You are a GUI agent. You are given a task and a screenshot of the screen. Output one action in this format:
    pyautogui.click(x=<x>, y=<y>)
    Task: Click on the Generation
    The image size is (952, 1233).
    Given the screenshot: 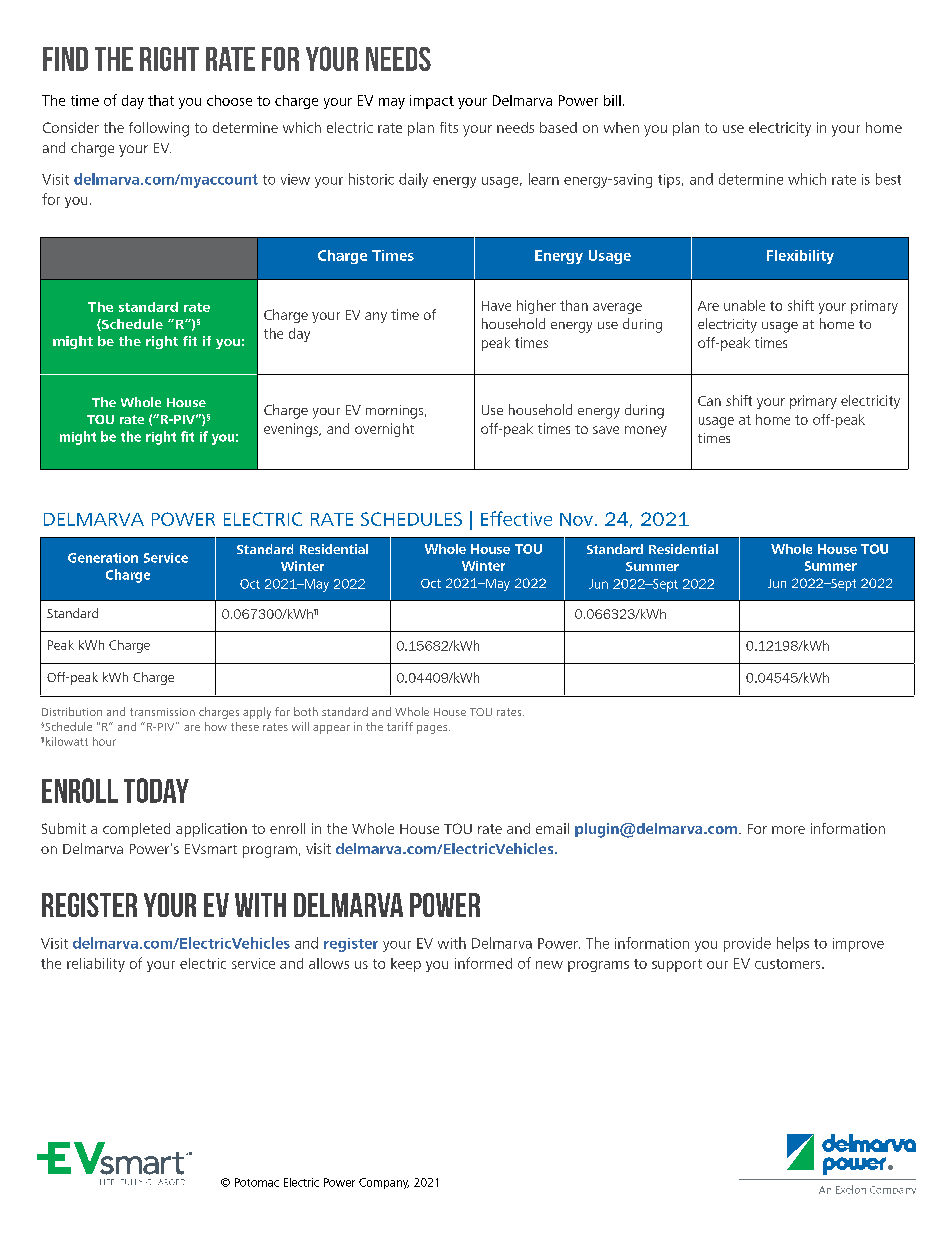 What is the action you would take?
    pyautogui.click(x=103, y=558)
